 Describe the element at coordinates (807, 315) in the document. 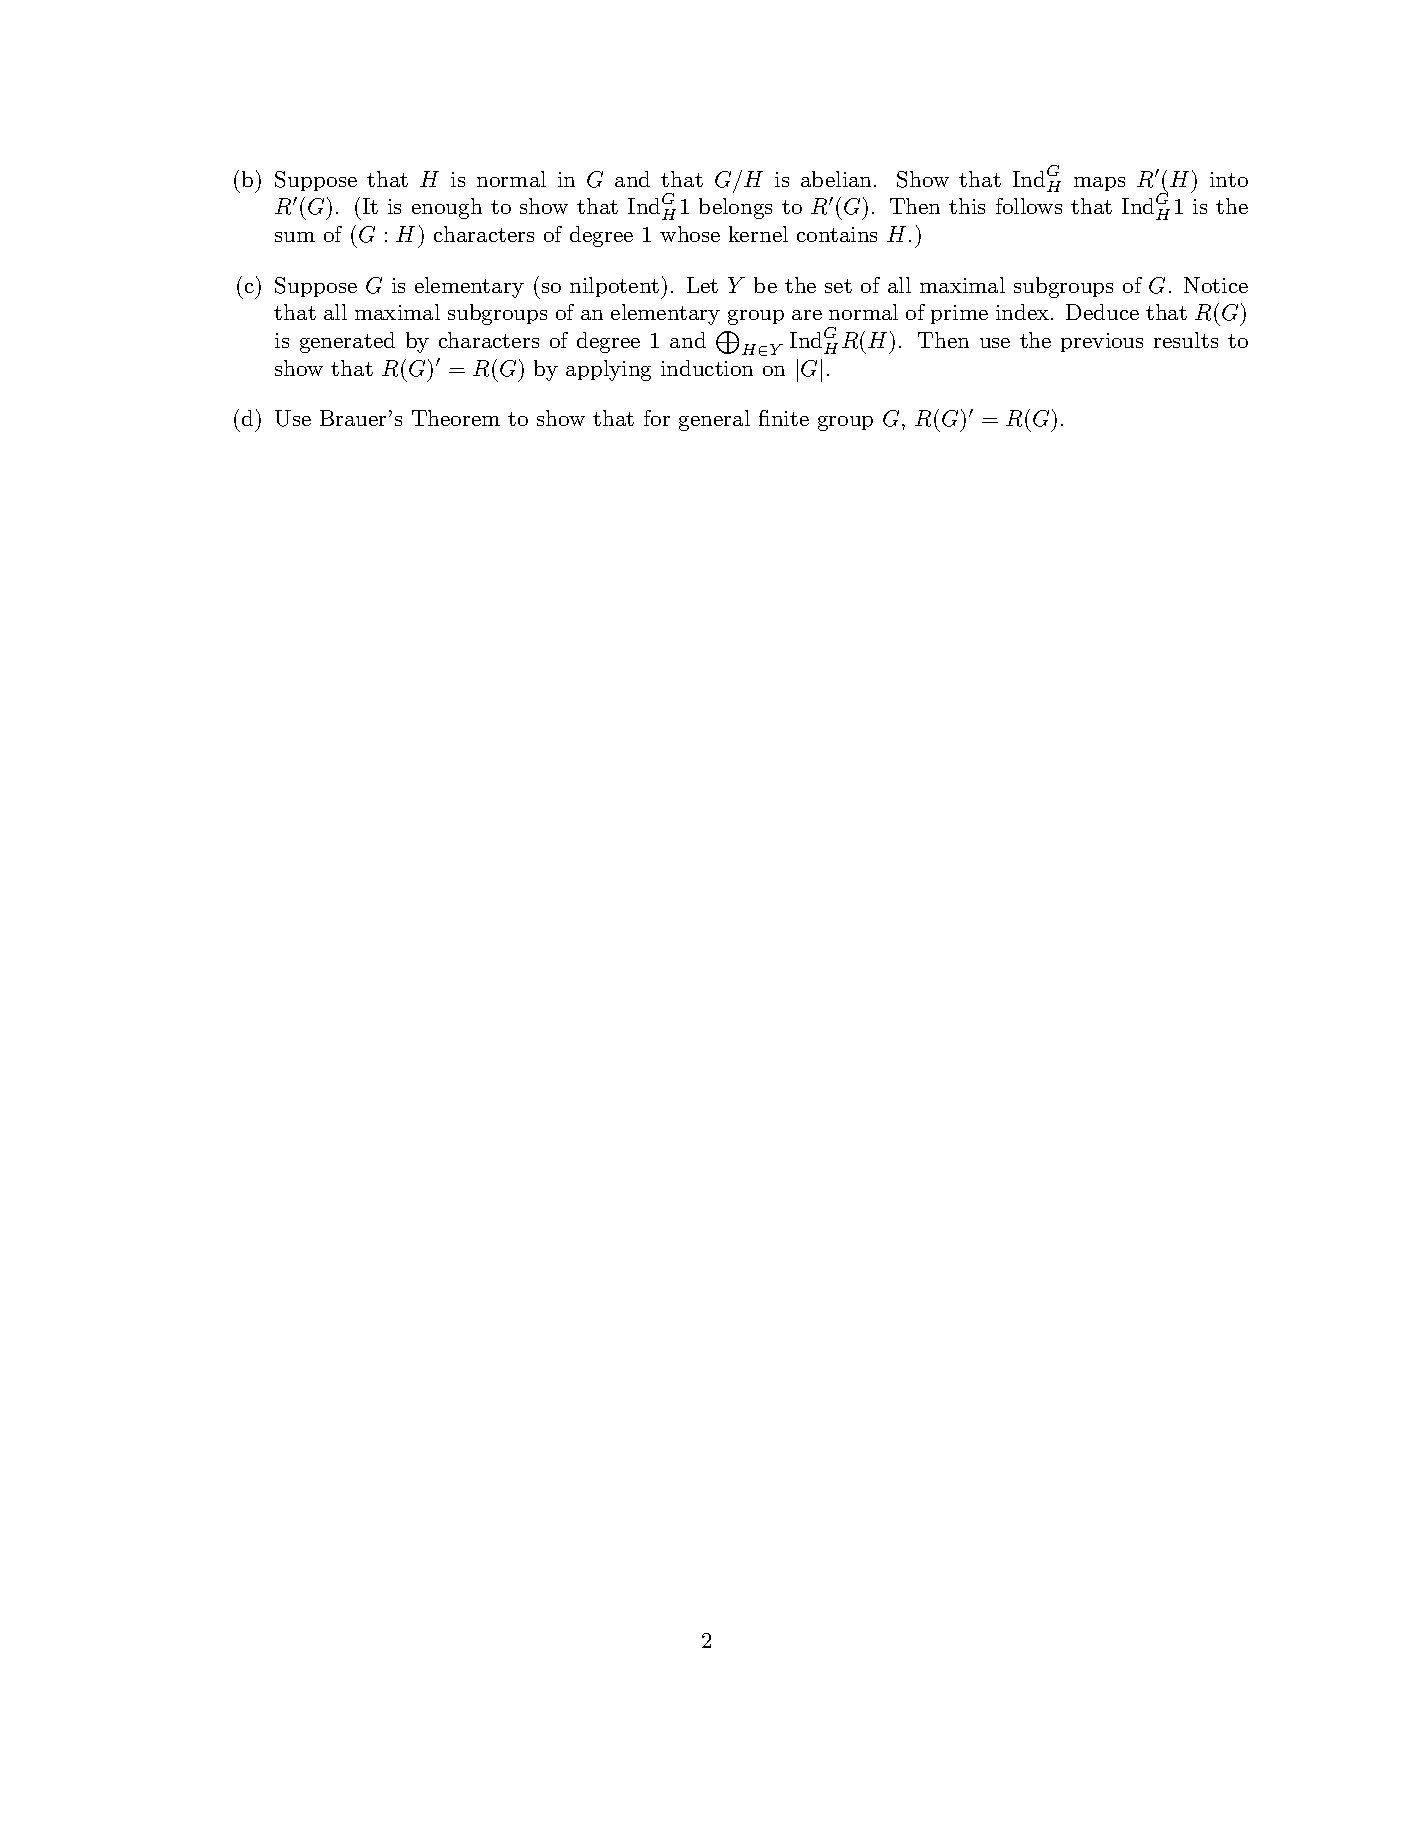

I see `are` at that location.
